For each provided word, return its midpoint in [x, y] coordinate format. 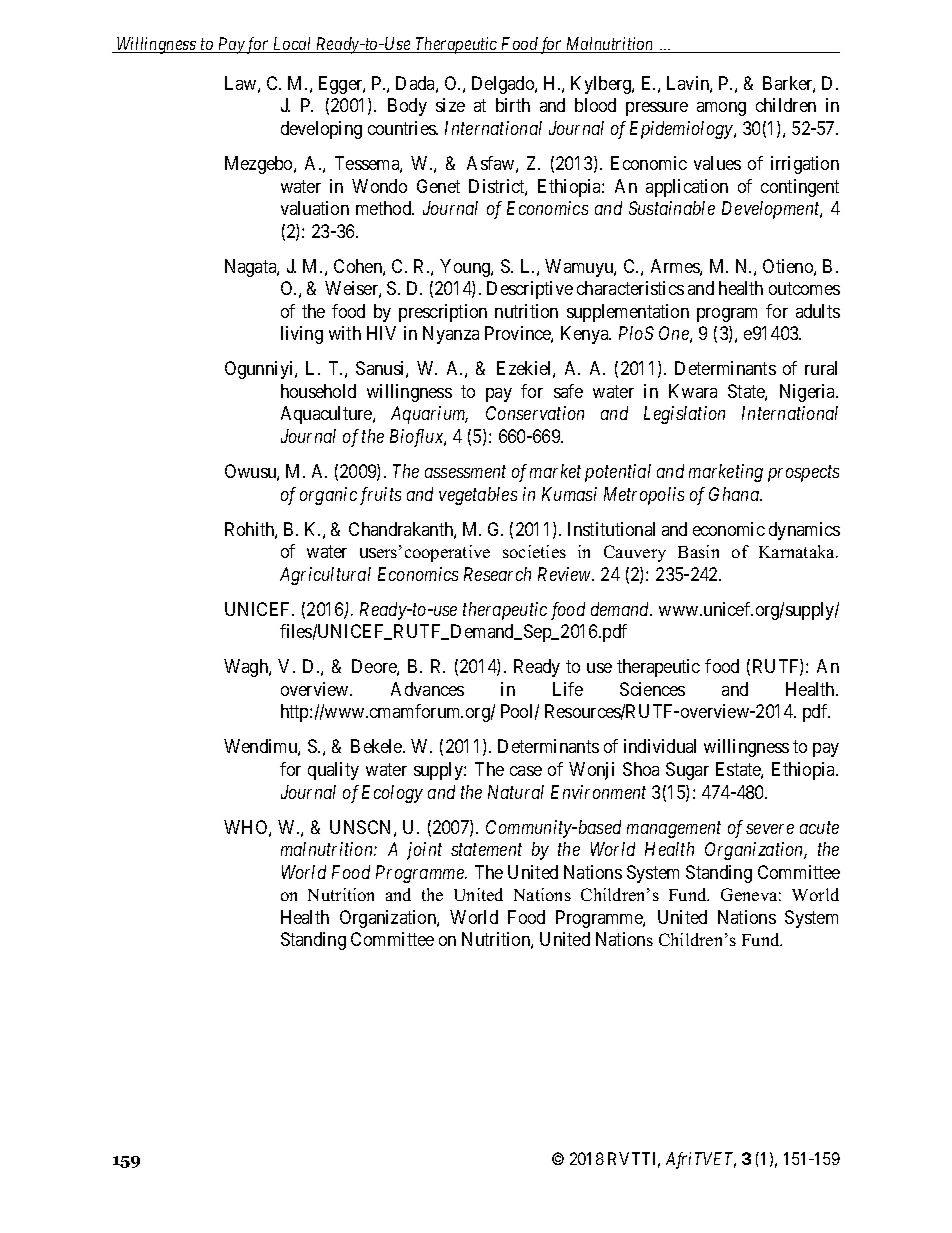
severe [770, 829]
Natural [516, 792]
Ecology [392, 794]
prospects [803, 474]
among [721, 109]
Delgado [504, 85]
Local [293, 45]
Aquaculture [327, 415]
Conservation [535, 413]
